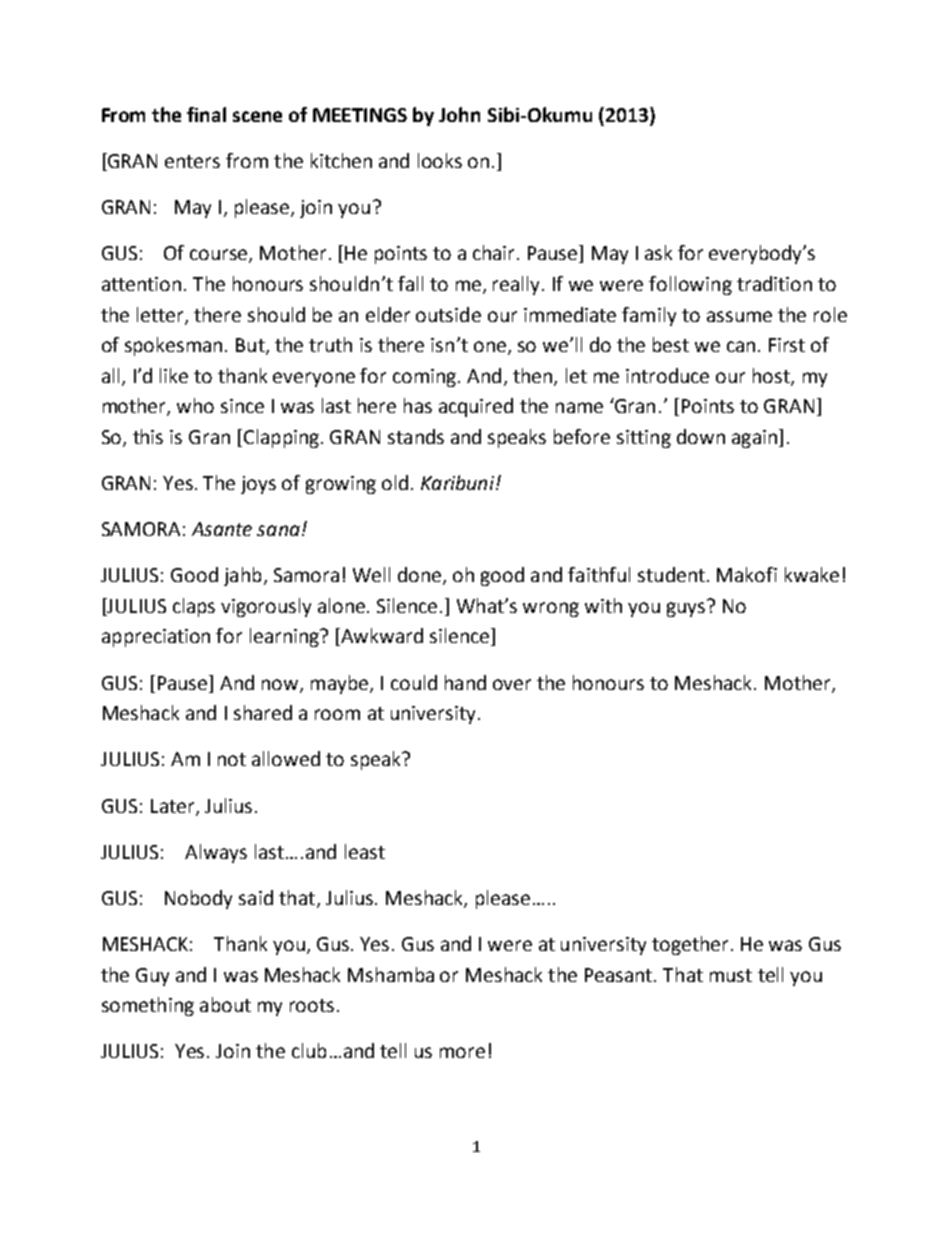 This screenshot has height=1233, width=952. I want to click on done, so click(421, 576).
